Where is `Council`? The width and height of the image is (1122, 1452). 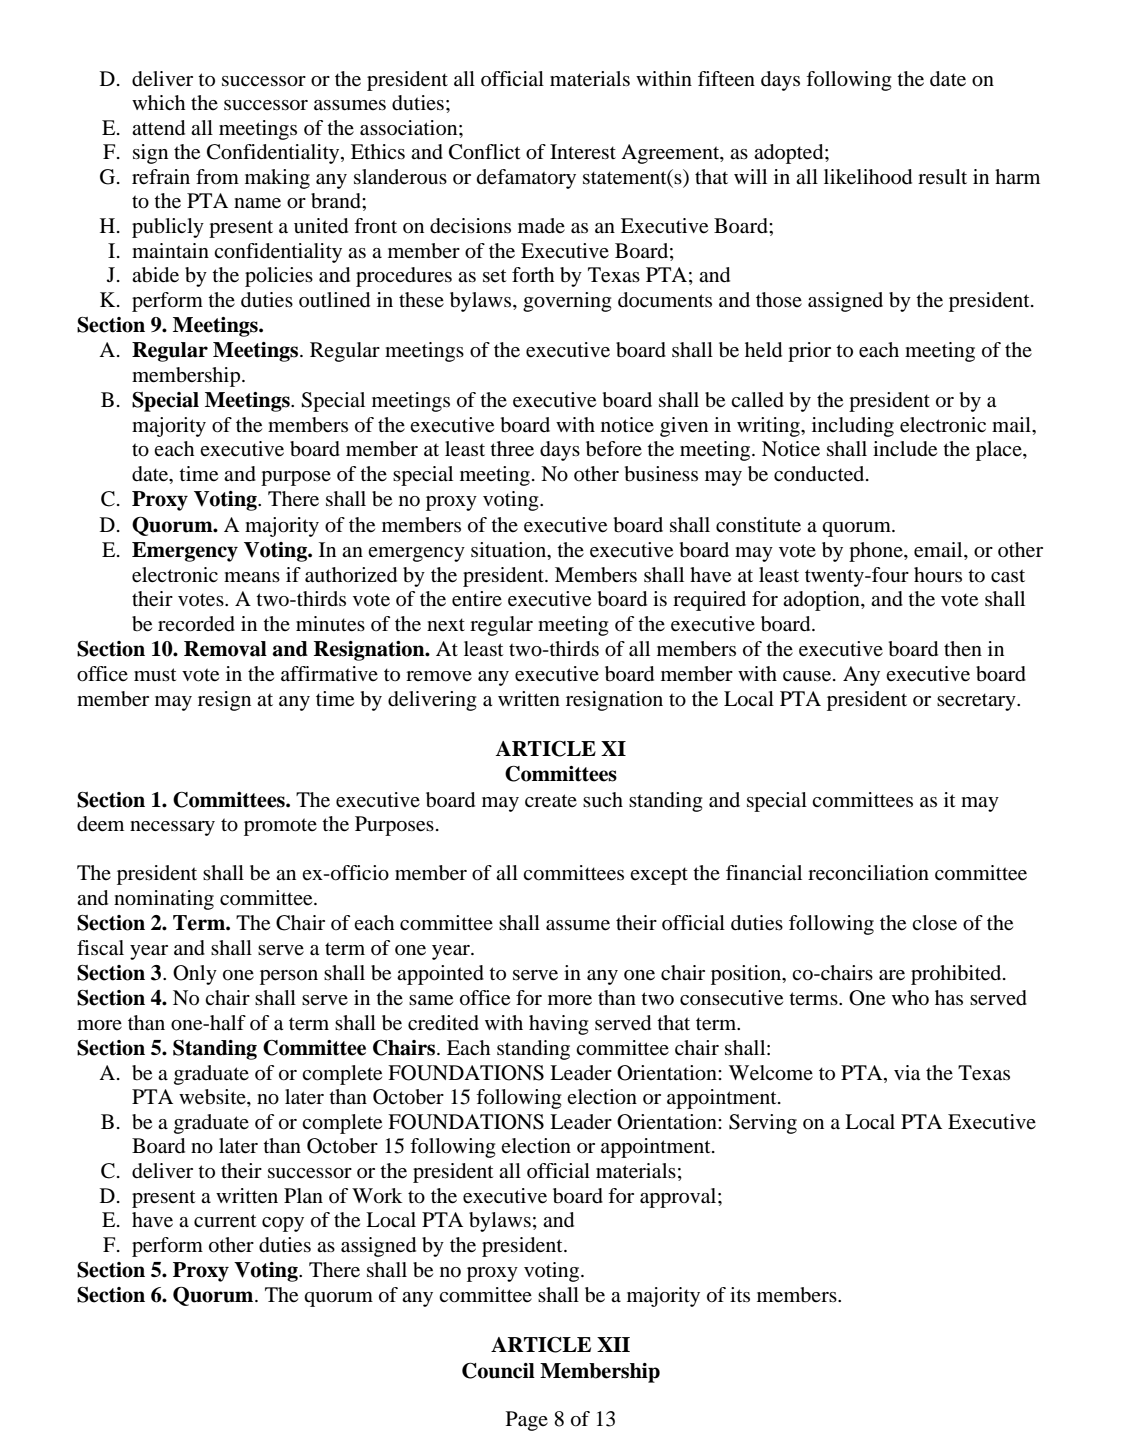 Council is located at coordinates (498, 1370).
